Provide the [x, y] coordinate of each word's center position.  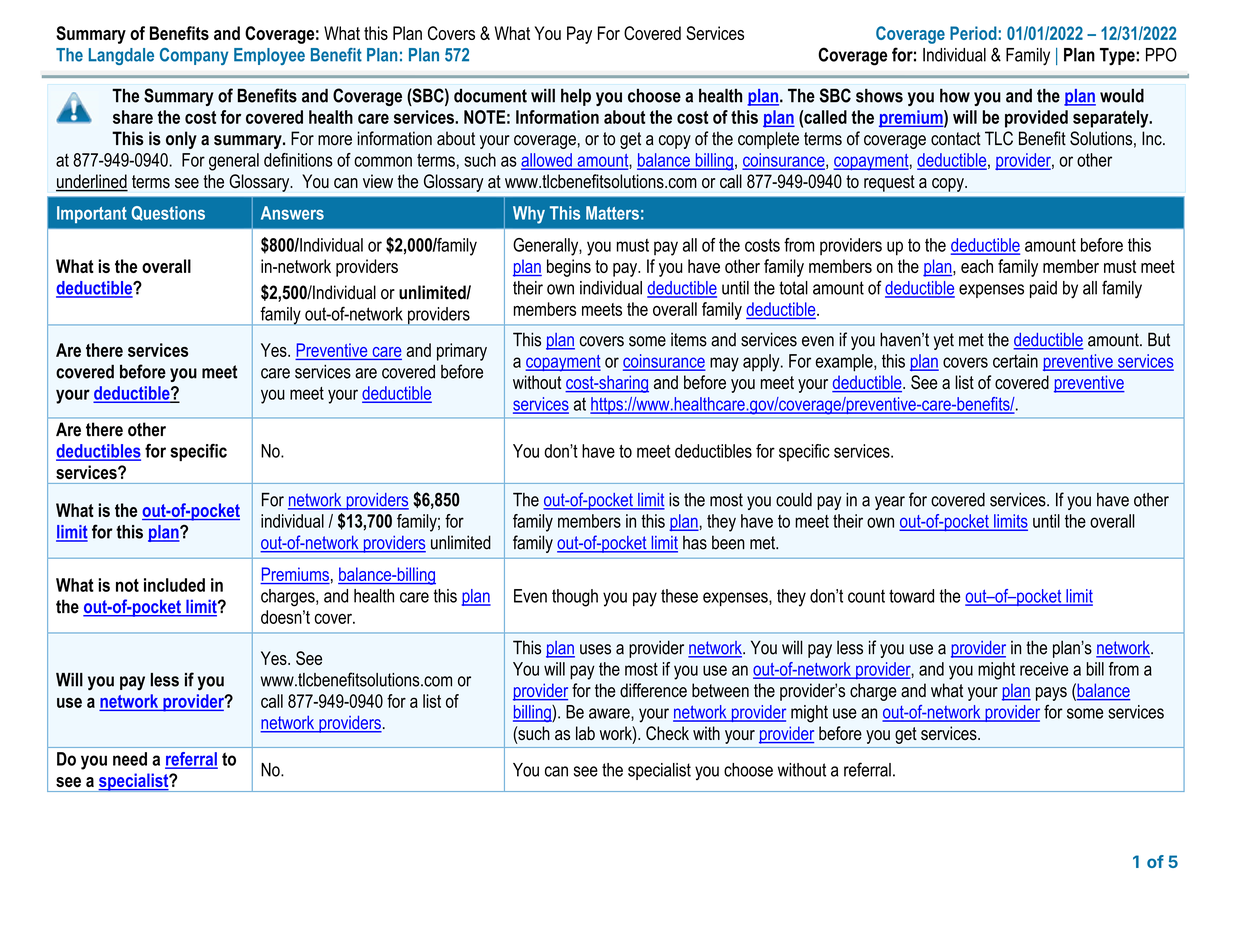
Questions [168, 213]
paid [1043, 289]
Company [194, 56]
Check [667, 733]
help [576, 97]
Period [973, 33]
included [174, 585]
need [130, 759]
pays [1051, 694]
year [890, 503]
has [695, 543]
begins [569, 268]
